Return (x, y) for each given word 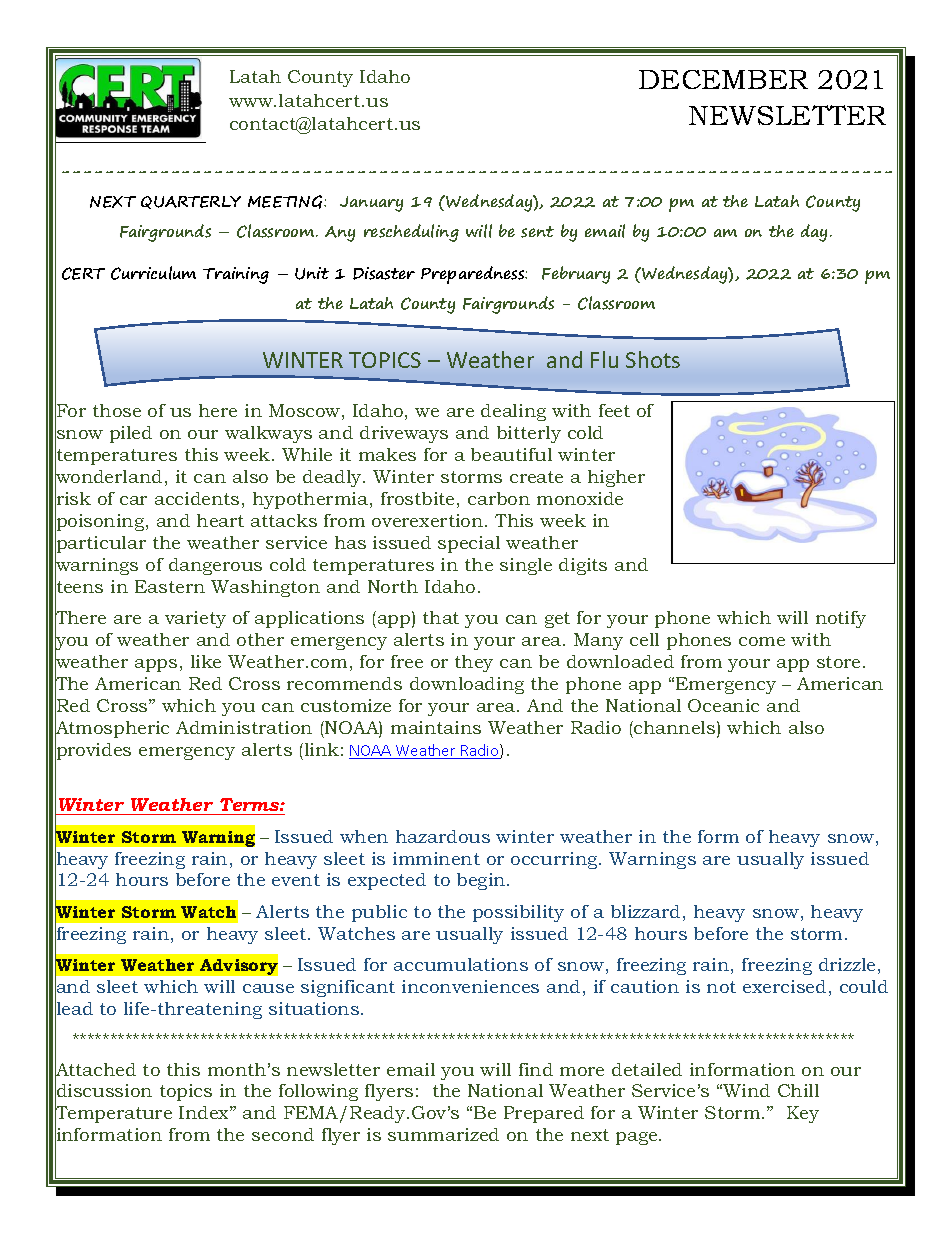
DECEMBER (723, 79)
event (296, 880)
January (371, 204)
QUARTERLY (191, 202)
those (117, 410)
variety (195, 619)
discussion (103, 1091)
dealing (513, 412)
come (762, 641)
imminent (436, 858)
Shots (653, 359)
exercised (784, 986)
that (441, 617)
